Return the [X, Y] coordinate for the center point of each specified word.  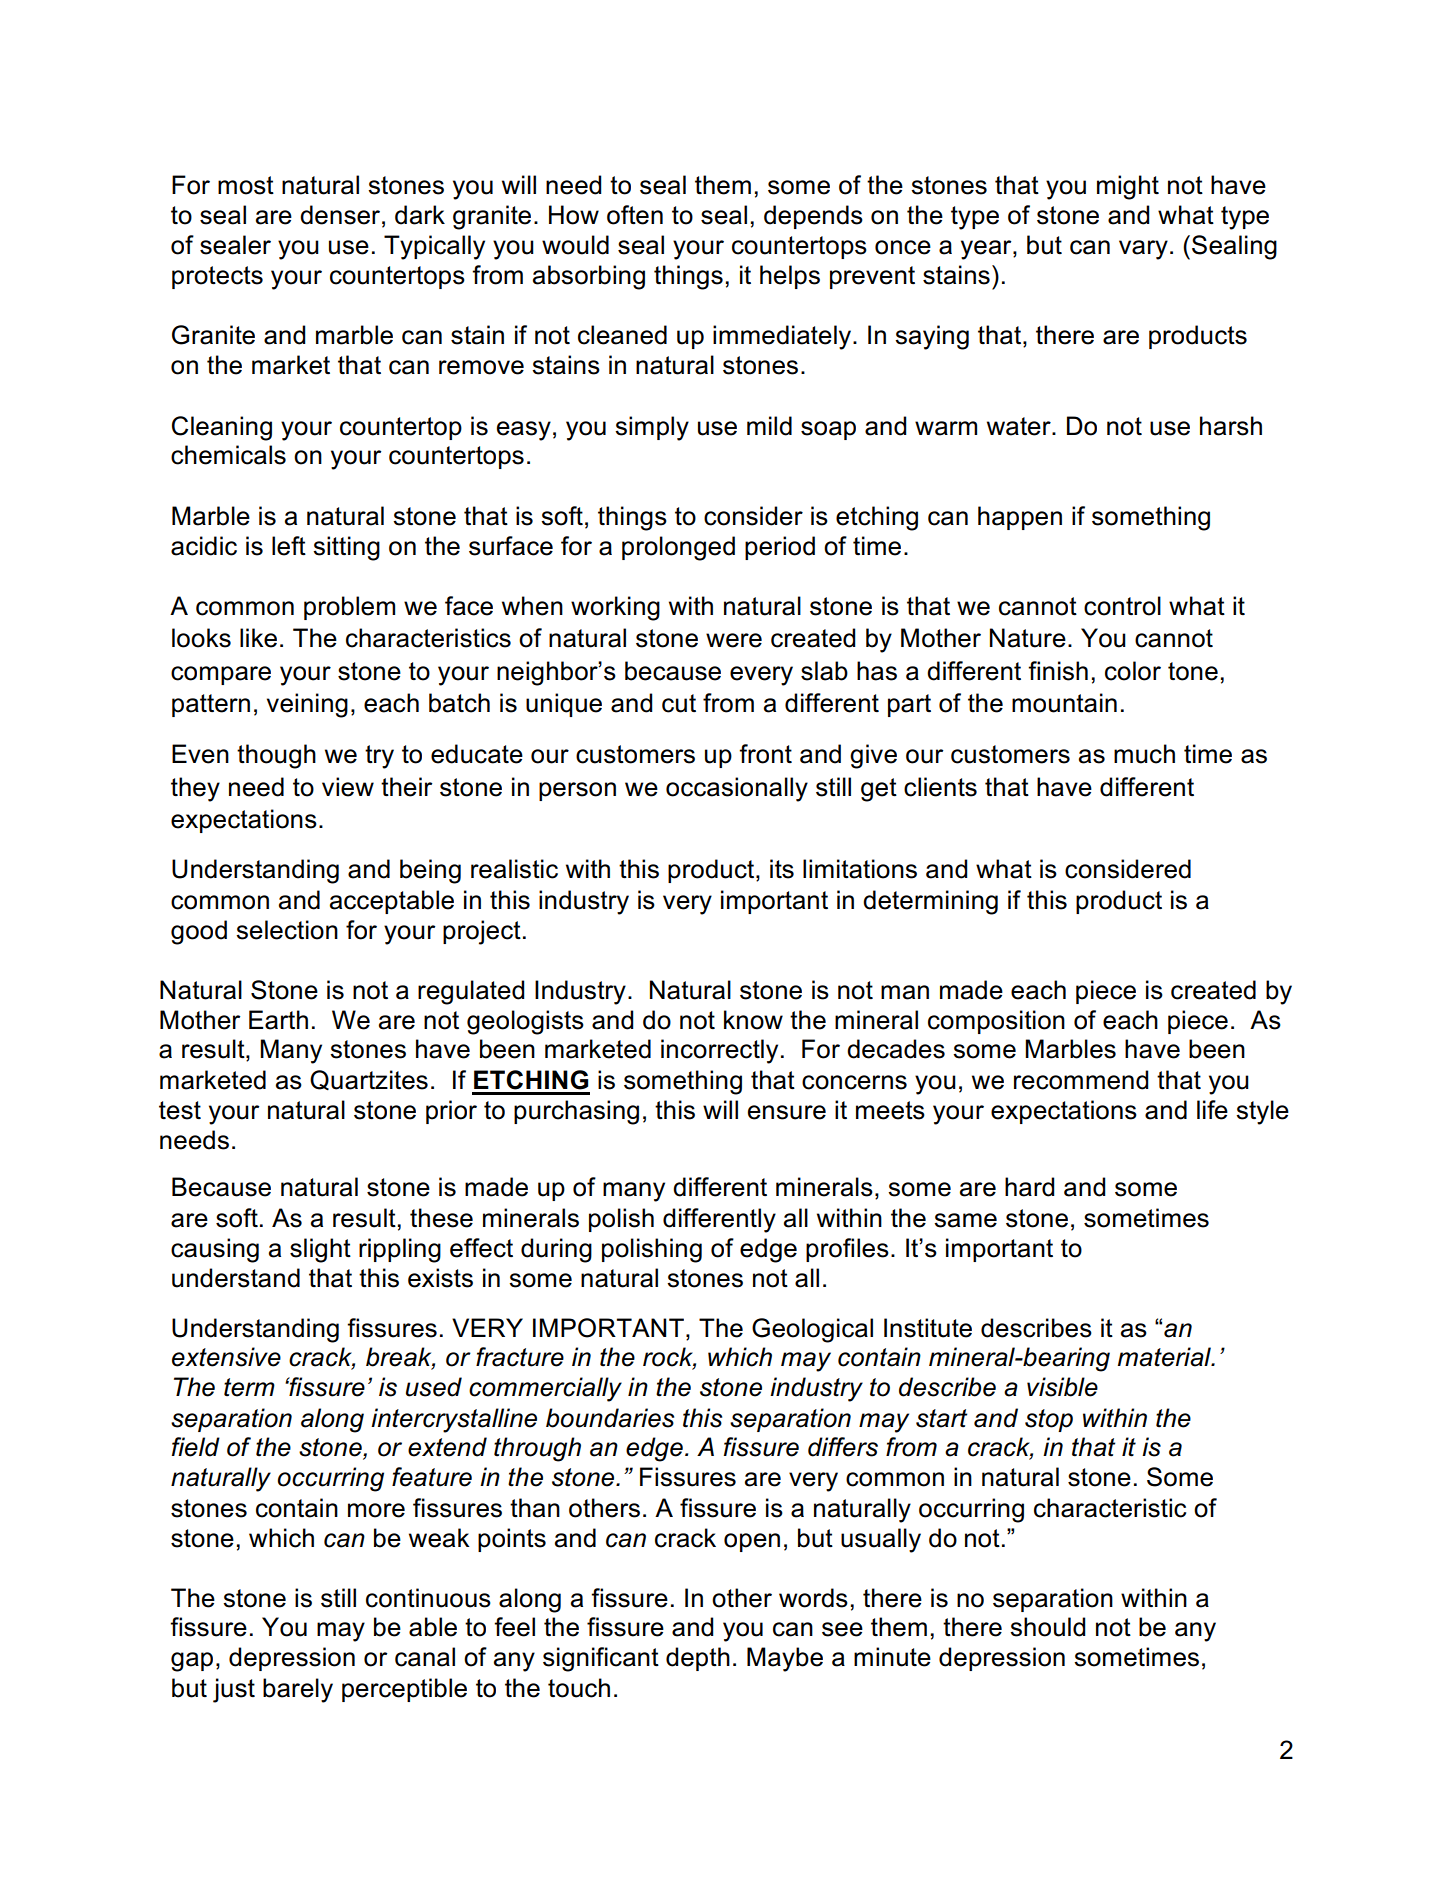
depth [698, 1659]
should [1047, 1627]
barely [298, 1690]
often [635, 215]
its [782, 869]
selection [287, 930]
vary [1143, 250]
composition [996, 1022]
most [246, 185]
